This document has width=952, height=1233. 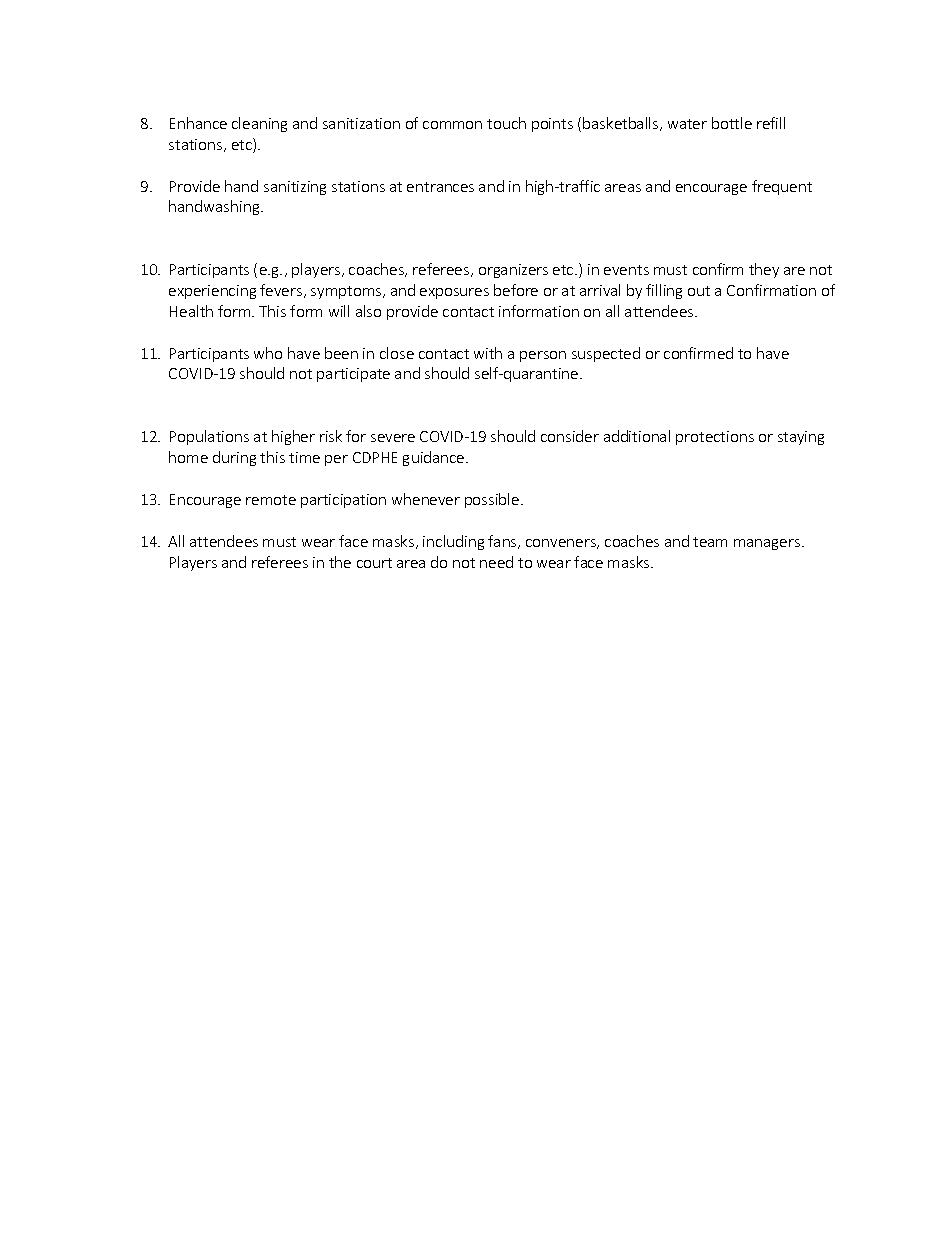 I want to click on touch, so click(x=506, y=123).
